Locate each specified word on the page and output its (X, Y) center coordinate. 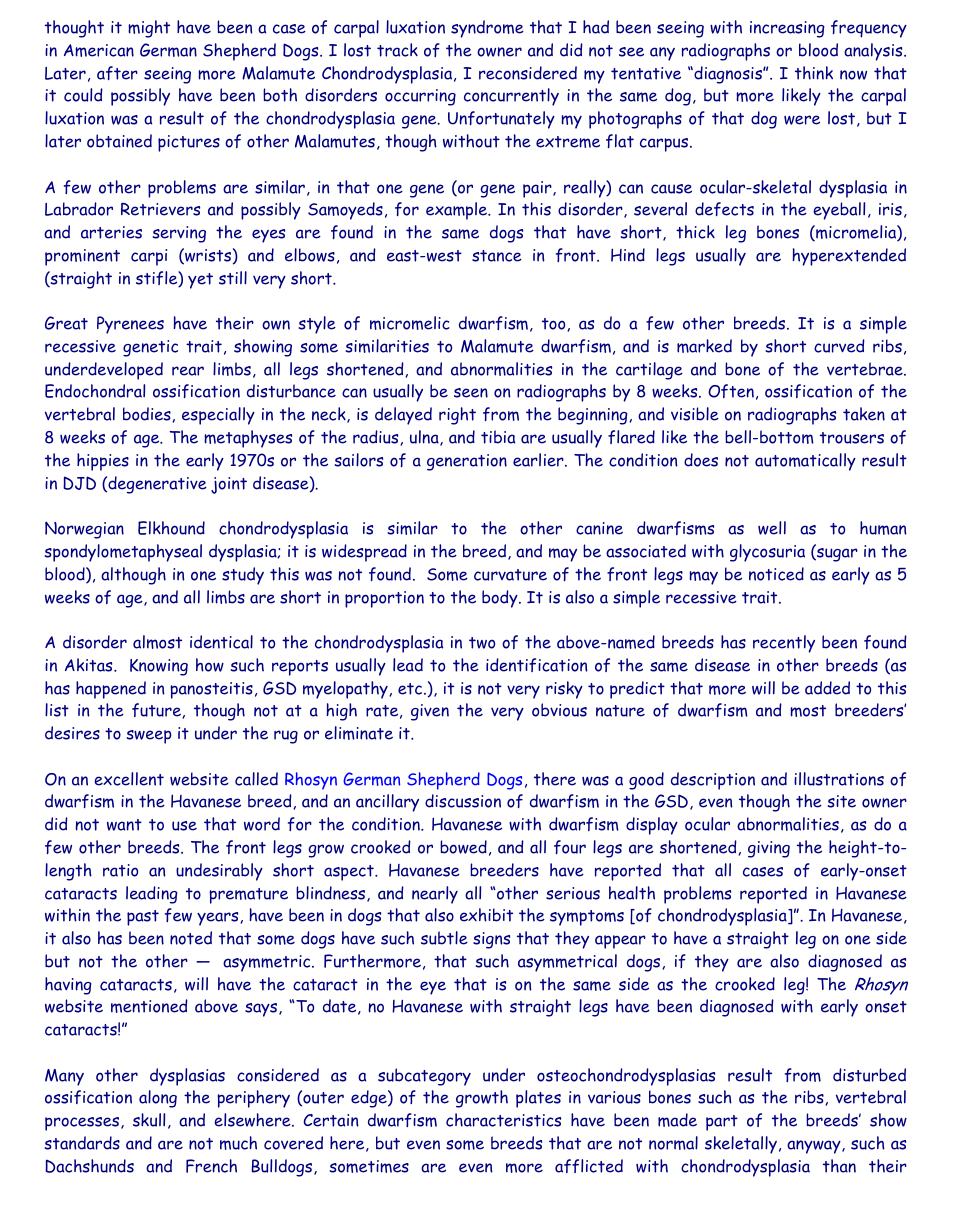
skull (149, 1120)
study (243, 576)
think (814, 73)
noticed (776, 574)
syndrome (487, 29)
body (501, 599)
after (117, 73)
